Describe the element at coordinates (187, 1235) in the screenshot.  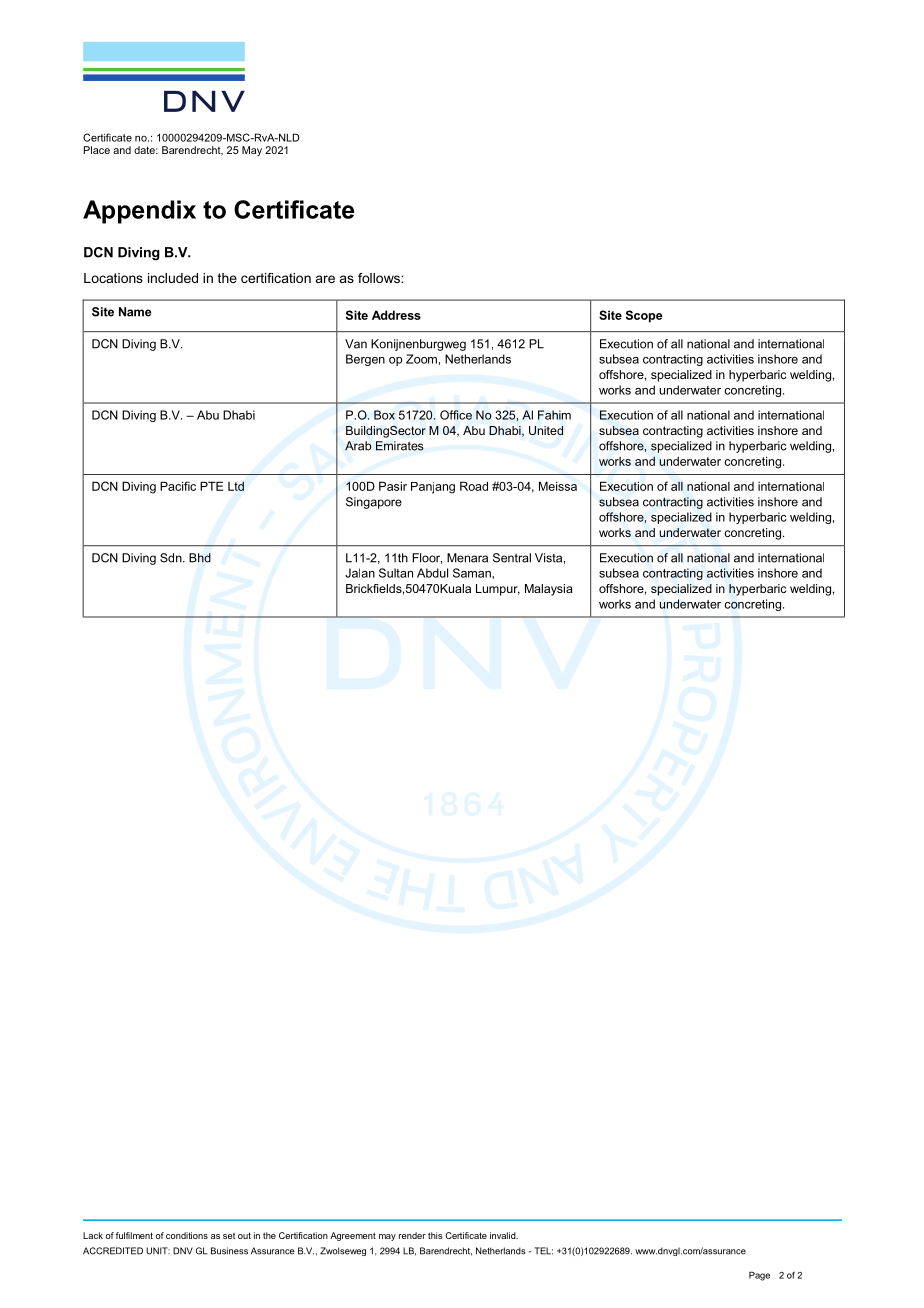
I see `conditions` at that location.
